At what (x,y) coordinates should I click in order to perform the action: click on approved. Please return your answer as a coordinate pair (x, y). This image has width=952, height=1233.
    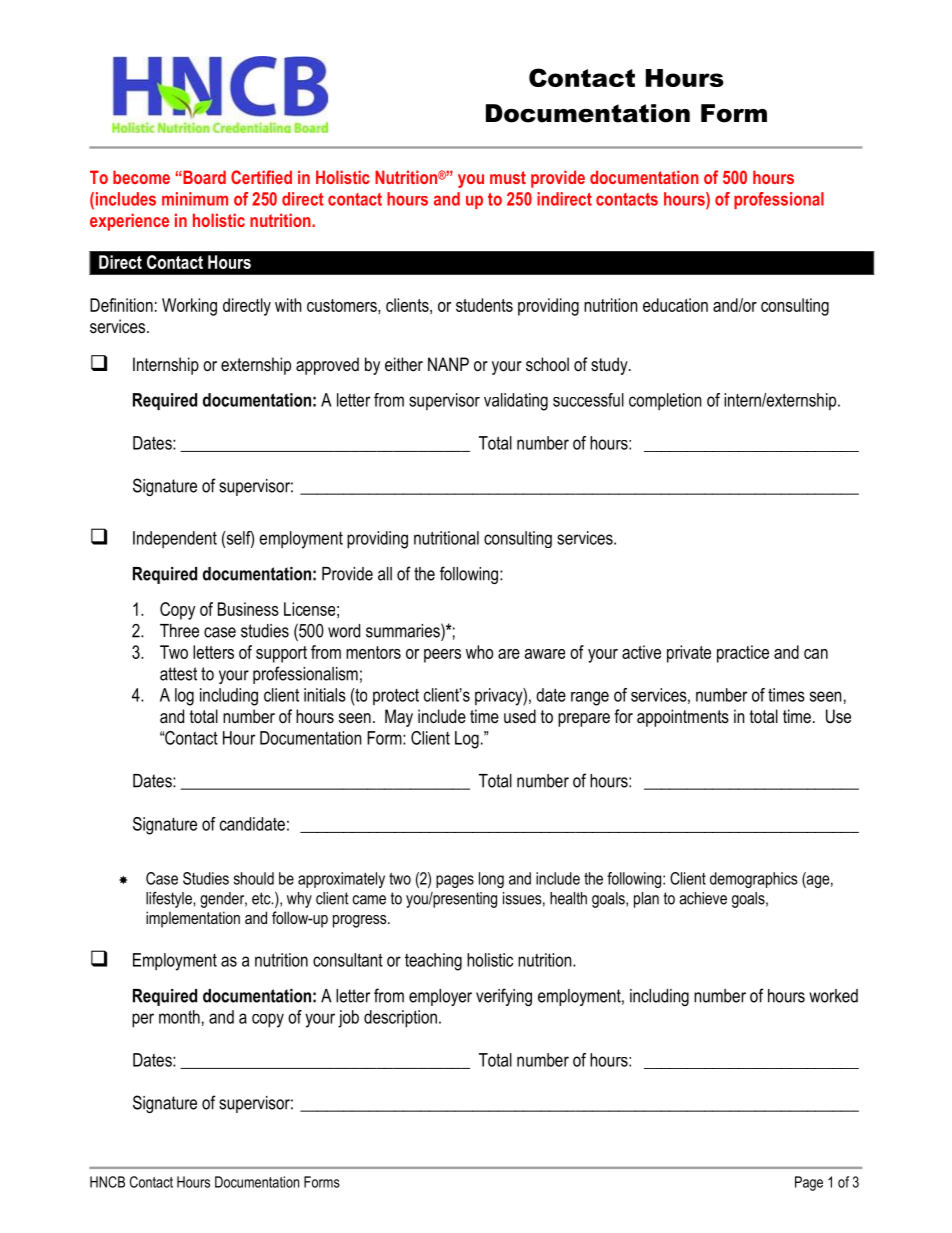
    Looking at the image, I should click on (327, 366).
